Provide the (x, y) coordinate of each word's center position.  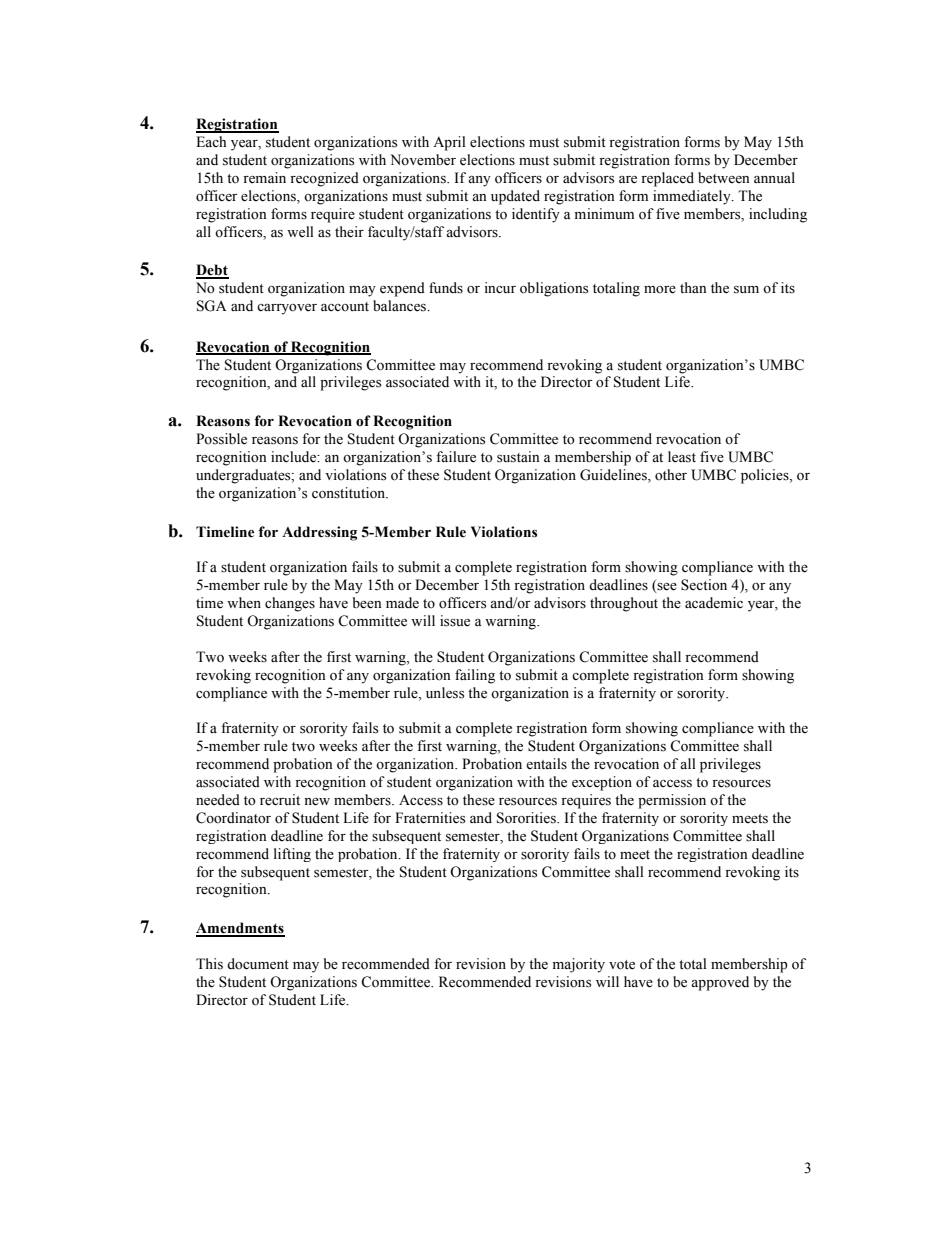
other (671, 475)
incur (500, 287)
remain (264, 178)
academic (714, 603)
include (295, 457)
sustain (518, 457)
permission (672, 801)
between (724, 178)
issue (455, 621)
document (258, 964)
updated (515, 197)
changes (290, 604)
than (693, 287)
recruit (280, 800)
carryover (287, 309)
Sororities (527, 818)
